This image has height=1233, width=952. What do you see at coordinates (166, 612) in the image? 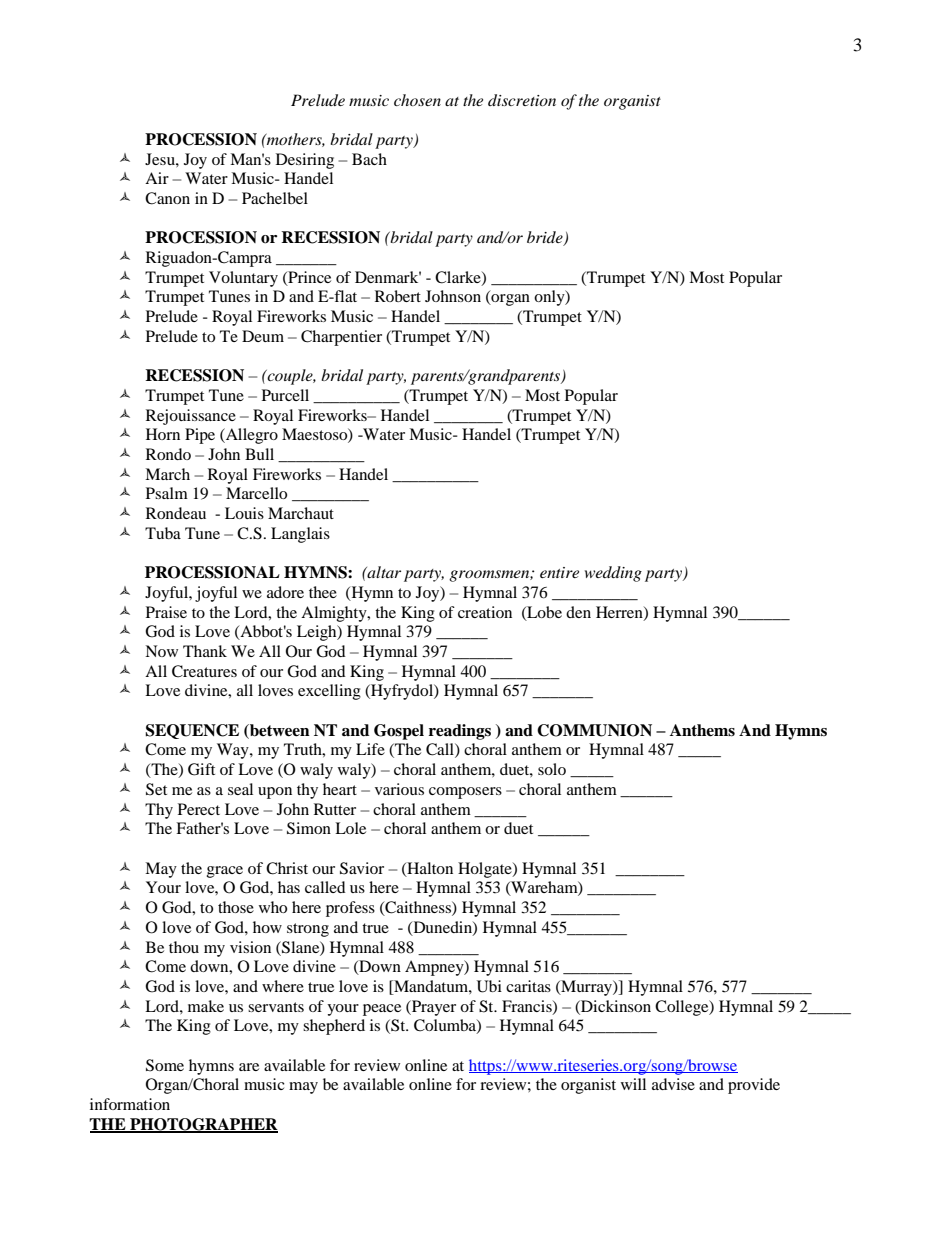
I see `Praise` at bounding box center [166, 612].
